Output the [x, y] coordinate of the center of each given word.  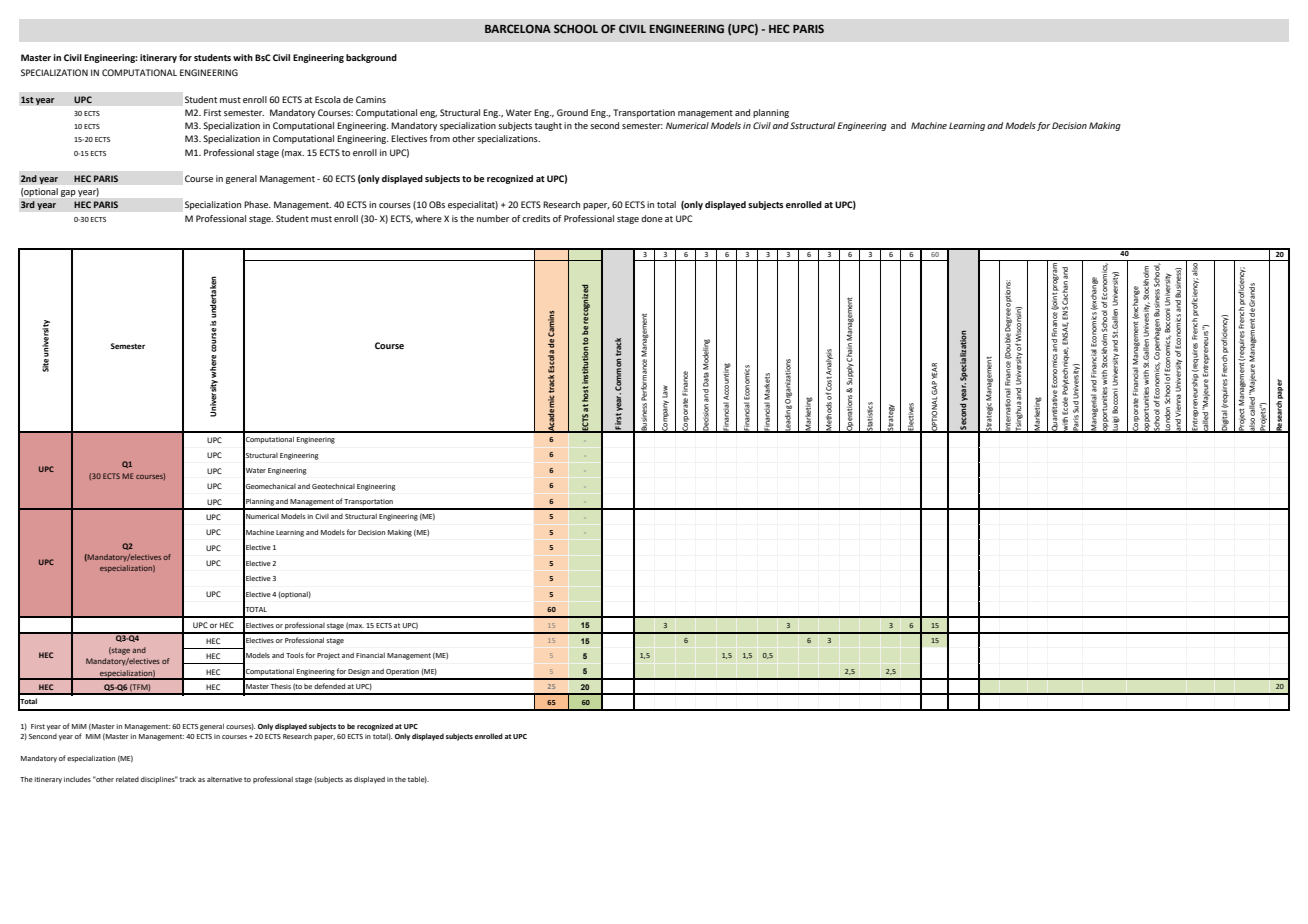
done [652, 218]
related [127, 779]
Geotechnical [333, 486]
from [440, 138]
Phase [257, 204]
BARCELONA [518, 28]
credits [536, 218]
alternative [224, 779]
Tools [295, 655]
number [493, 218]
